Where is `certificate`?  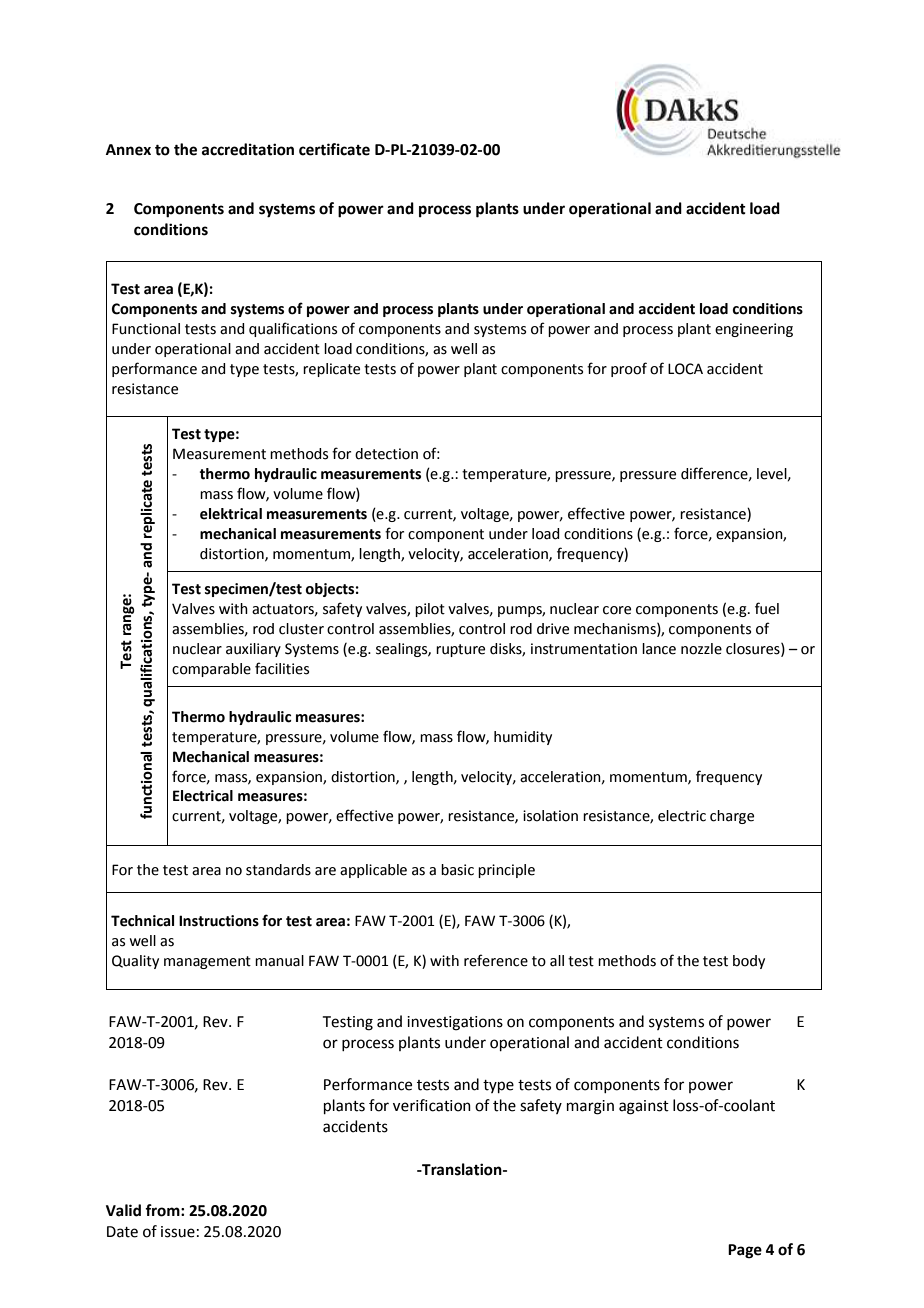 certificate is located at coordinates (334, 149).
